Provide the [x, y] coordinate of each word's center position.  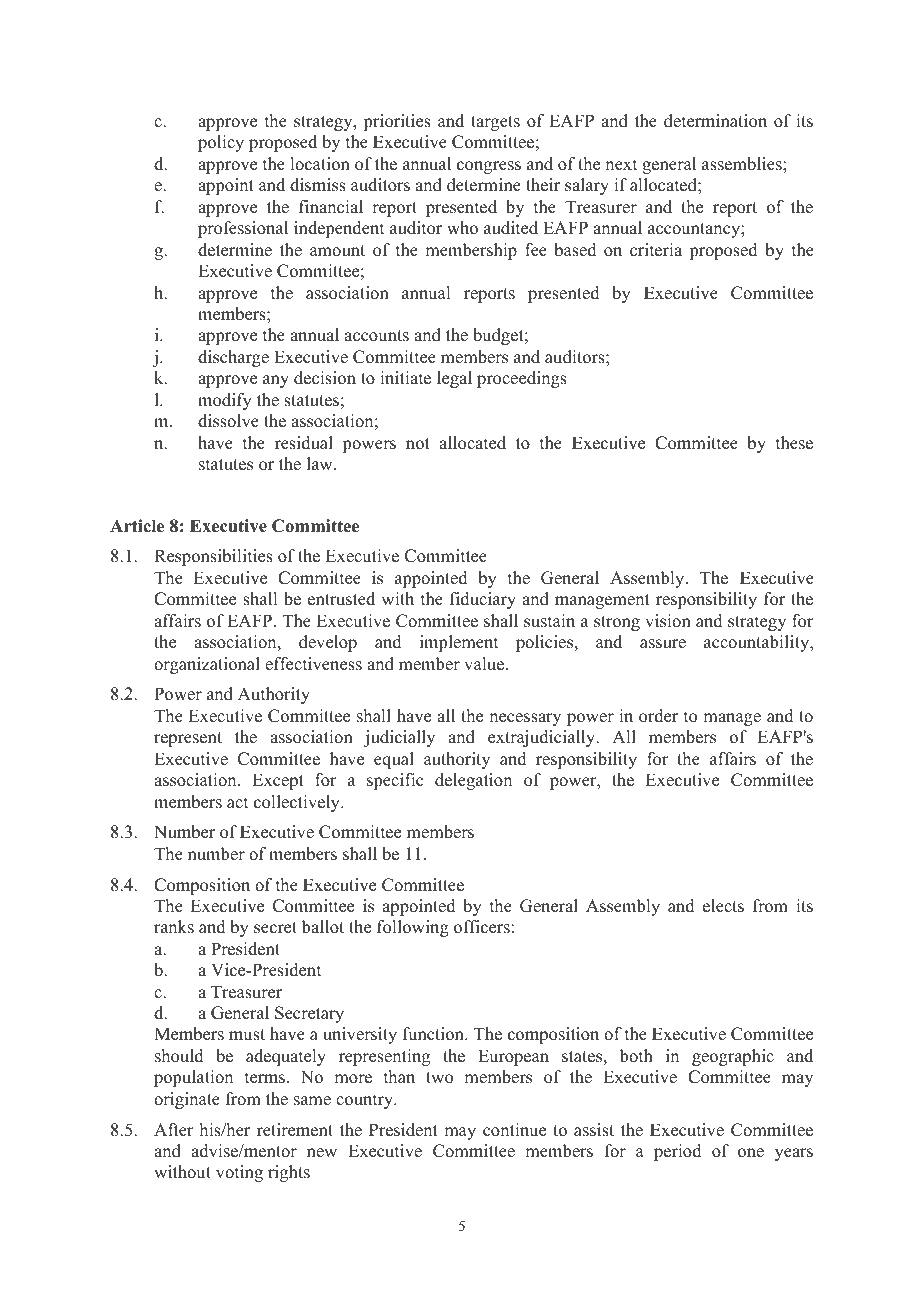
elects [723, 906]
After [174, 1130]
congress [489, 167]
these [794, 443]
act [237, 803]
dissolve [228, 421]
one [751, 1153]
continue [514, 1130]
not [418, 444]
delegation [473, 781]
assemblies [743, 164]
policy [221, 143]
